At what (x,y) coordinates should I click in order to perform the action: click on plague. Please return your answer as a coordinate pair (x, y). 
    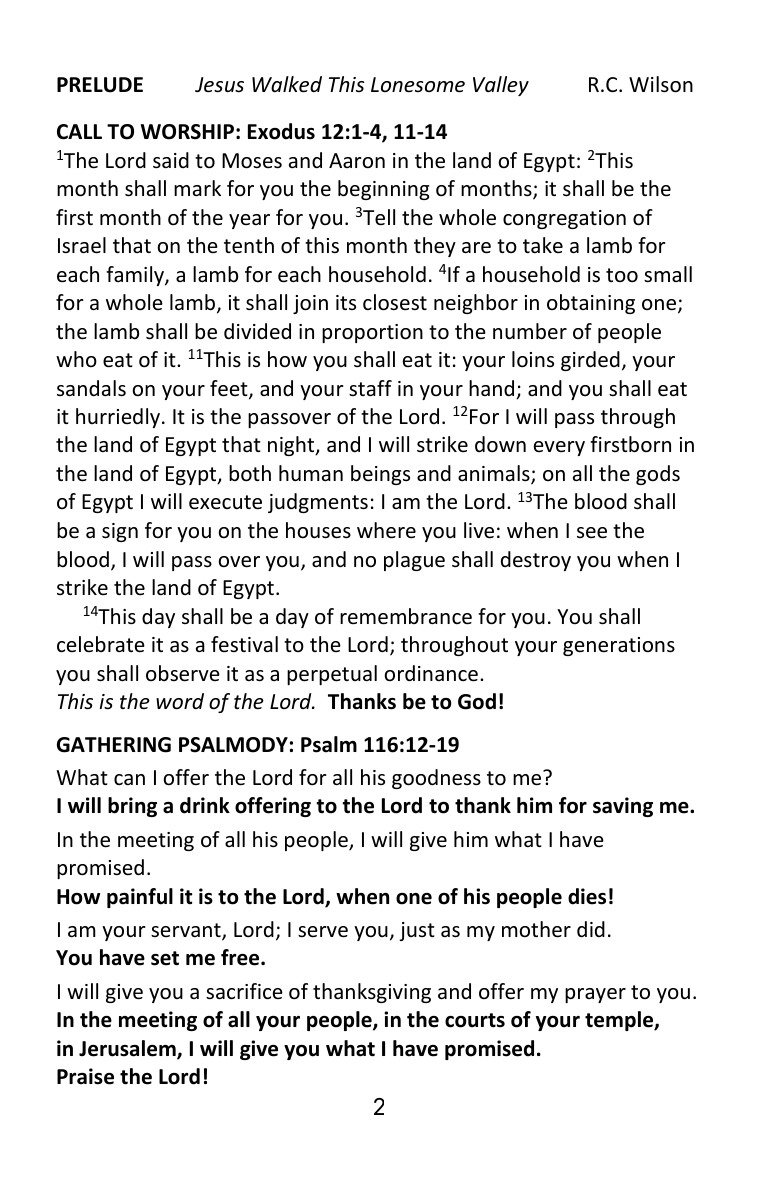
    Looking at the image, I should click on (414, 561).
